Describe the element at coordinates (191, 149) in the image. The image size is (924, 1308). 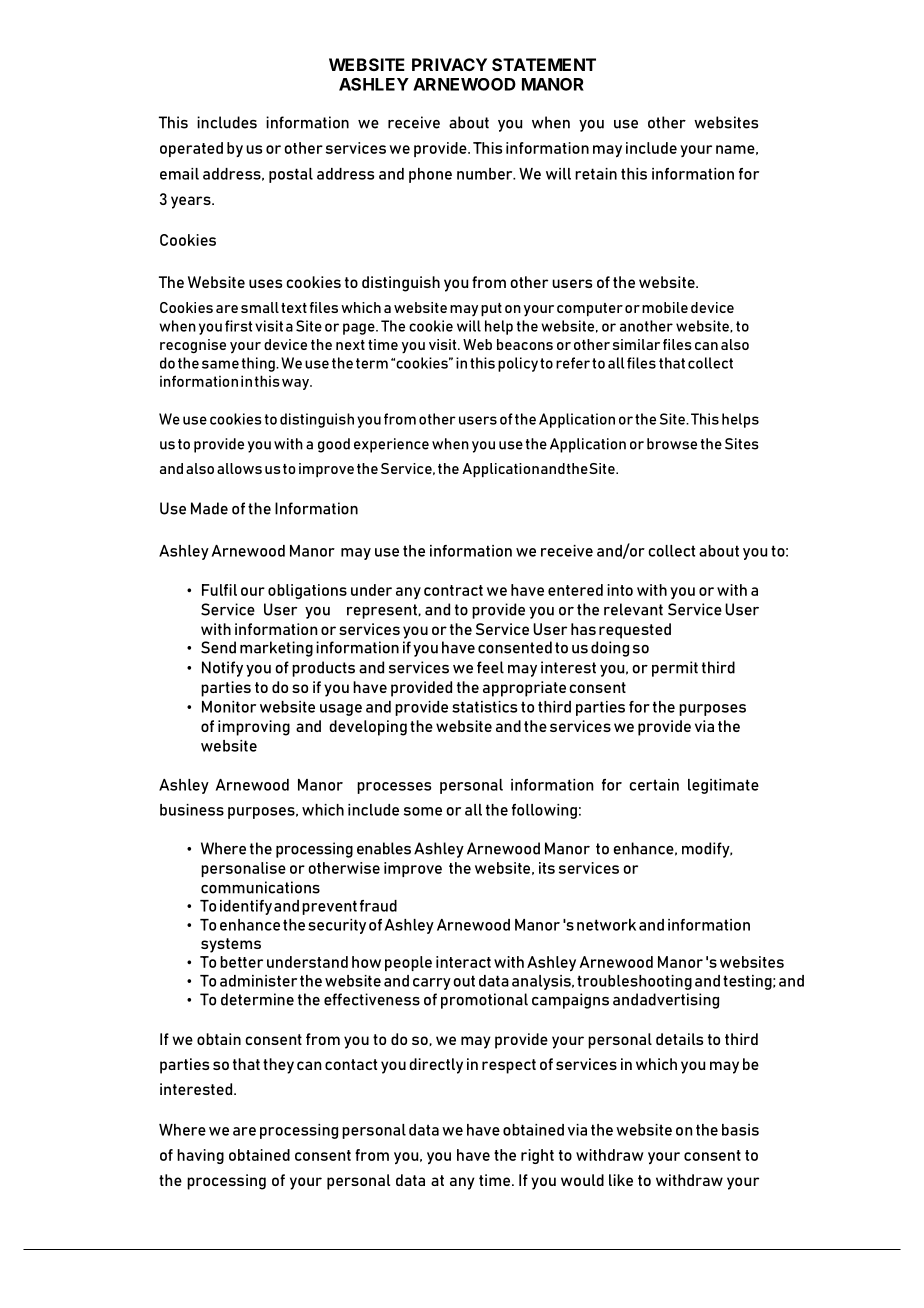
I see `operated` at that location.
